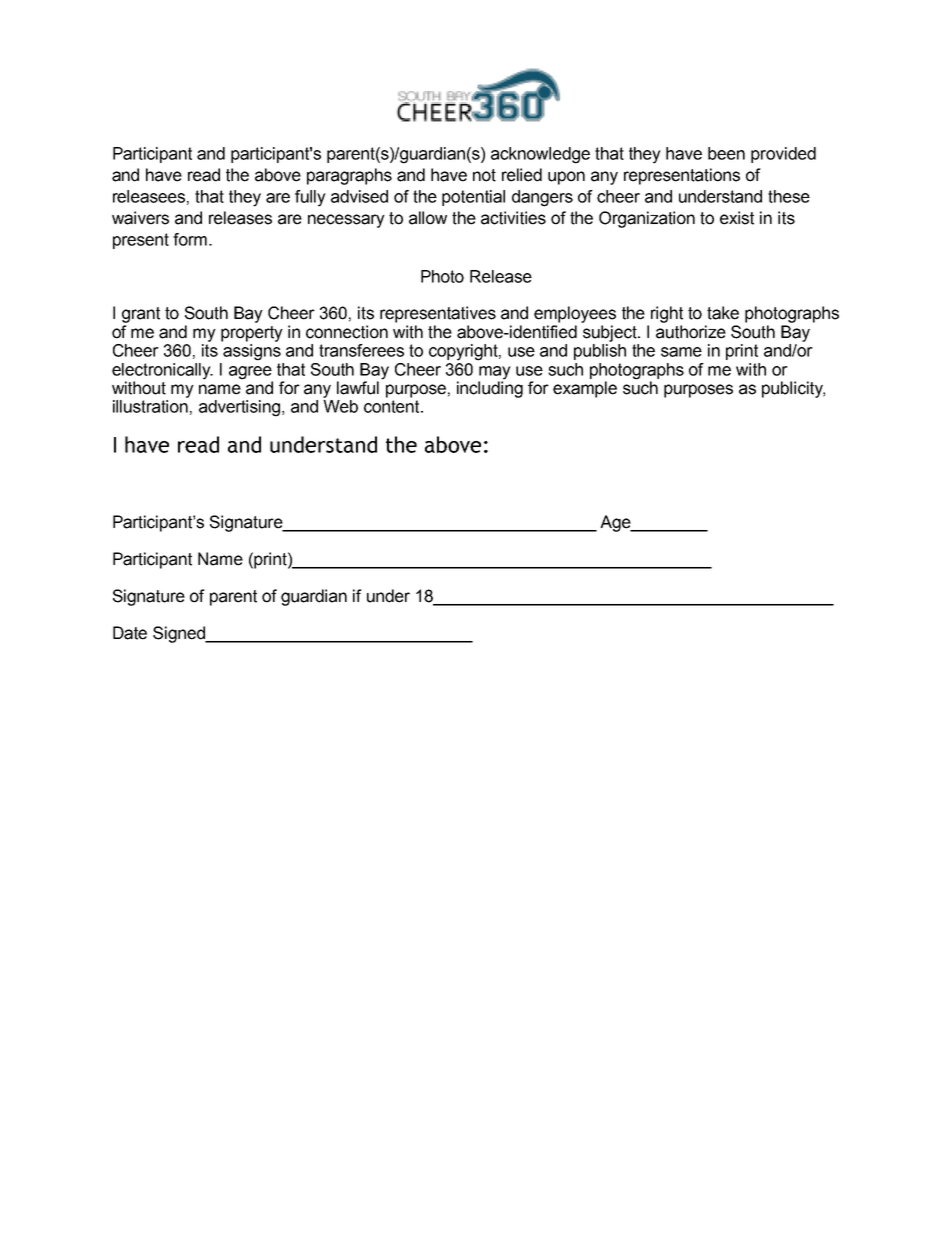 The height and width of the image is (1233, 952). What do you see at coordinates (130, 633) in the image?
I see `Date` at bounding box center [130, 633].
